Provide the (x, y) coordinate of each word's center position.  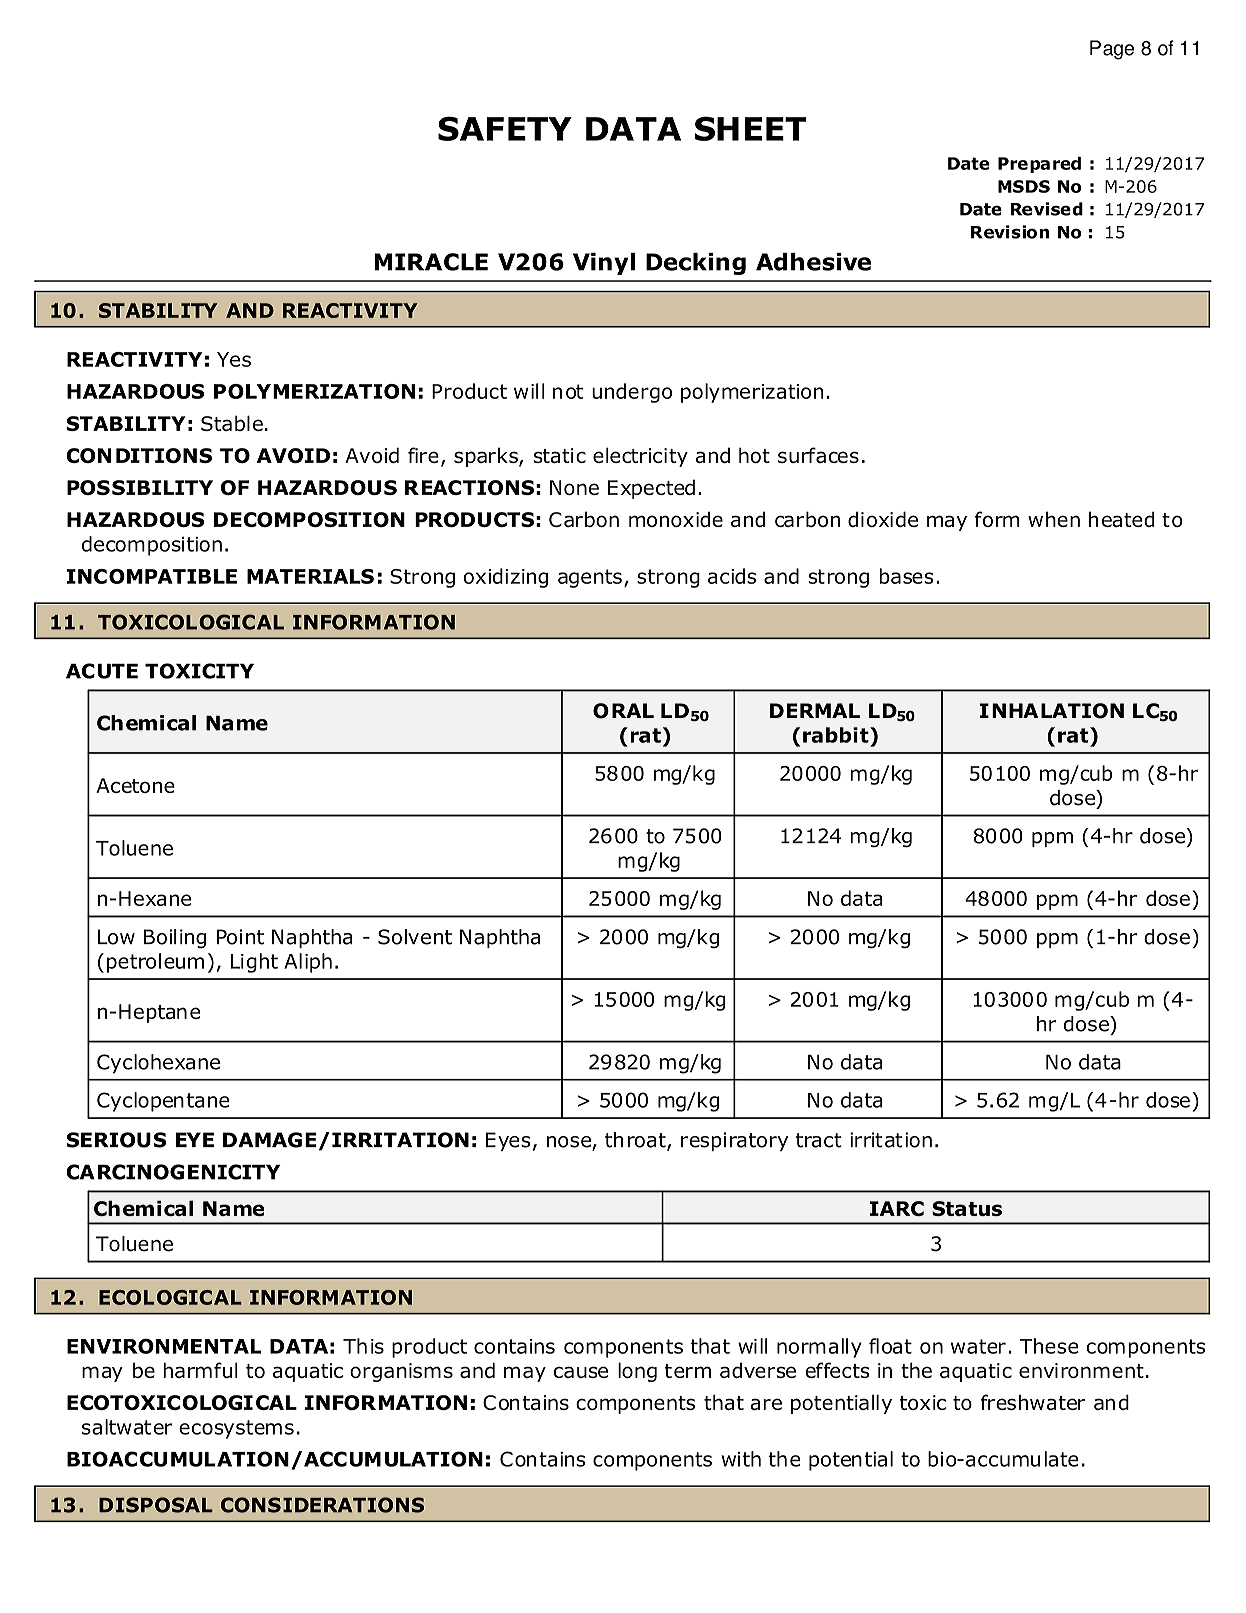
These (1049, 1346)
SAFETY (505, 128)
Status (967, 1208)
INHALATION (1052, 711)
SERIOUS (116, 1140)
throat (636, 1141)
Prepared (1039, 165)
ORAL (623, 711)
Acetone (135, 785)
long (637, 1372)
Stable (232, 423)
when (1054, 519)
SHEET (750, 128)
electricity (640, 457)
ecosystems (236, 1429)
